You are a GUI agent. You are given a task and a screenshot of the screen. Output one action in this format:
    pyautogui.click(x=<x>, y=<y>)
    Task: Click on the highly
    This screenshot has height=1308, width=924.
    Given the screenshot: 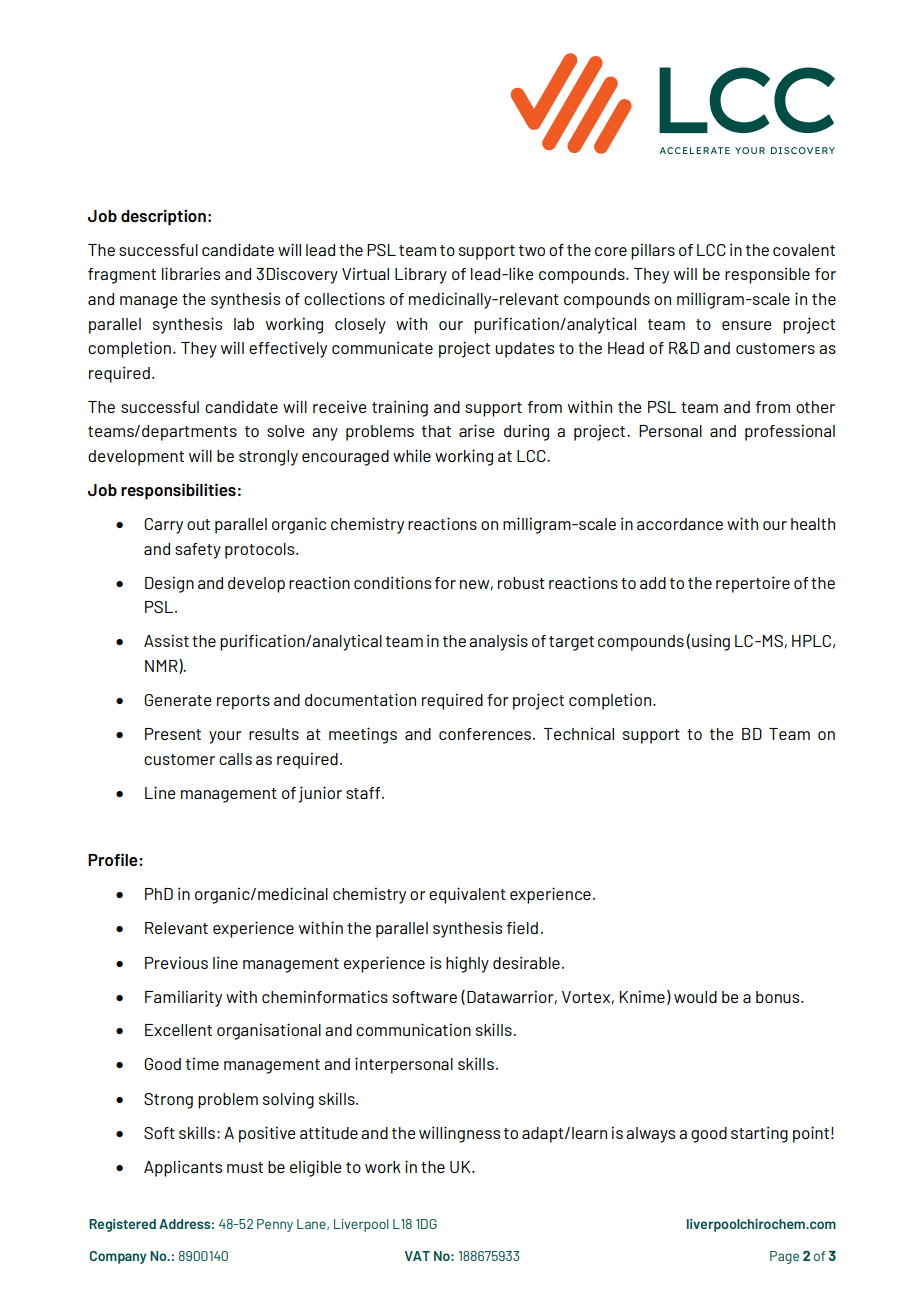 What is the action you would take?
    pyautogui.click(x=467, y=964)
